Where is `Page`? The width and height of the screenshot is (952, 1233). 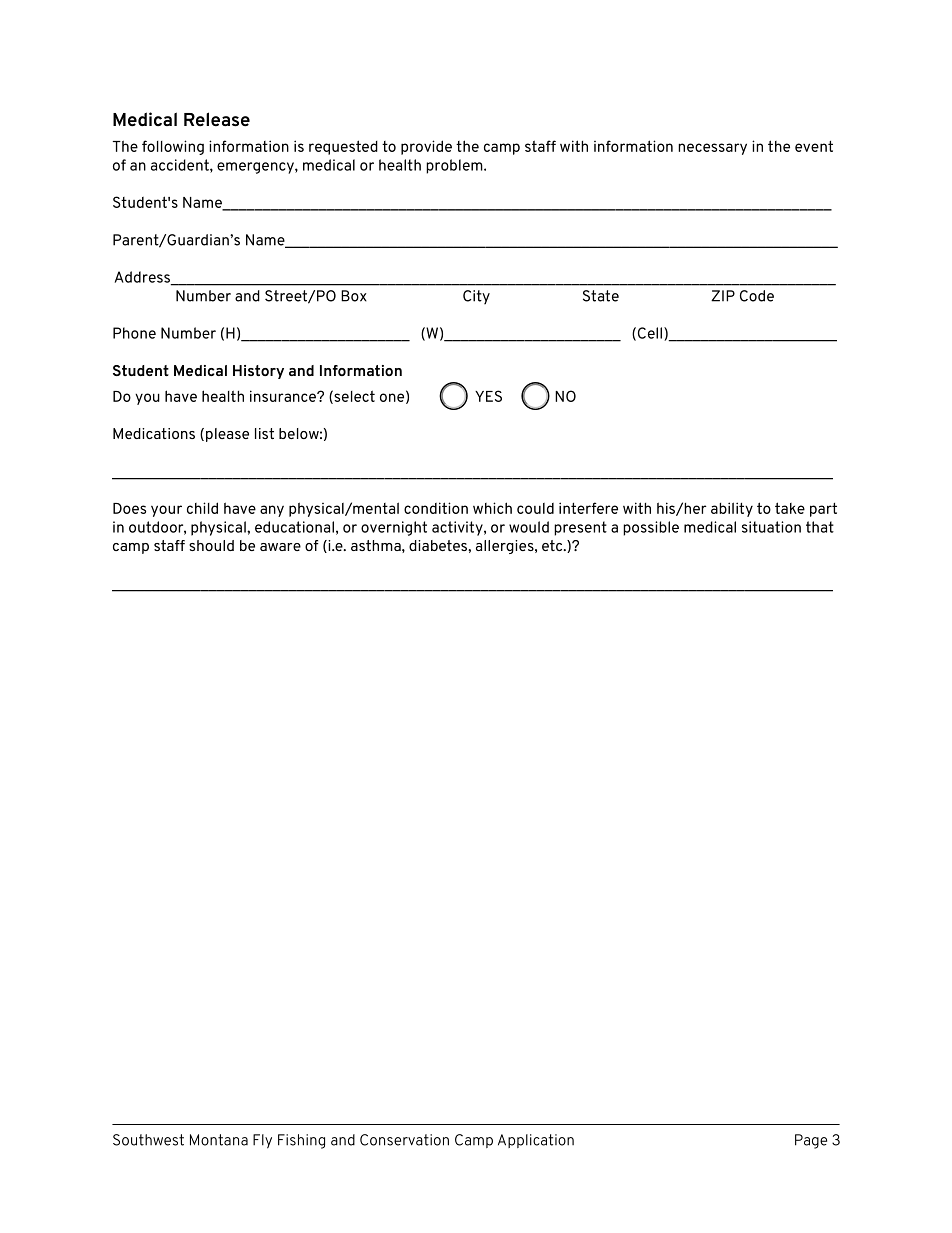 Page is located at coordinates (811, 1141).
